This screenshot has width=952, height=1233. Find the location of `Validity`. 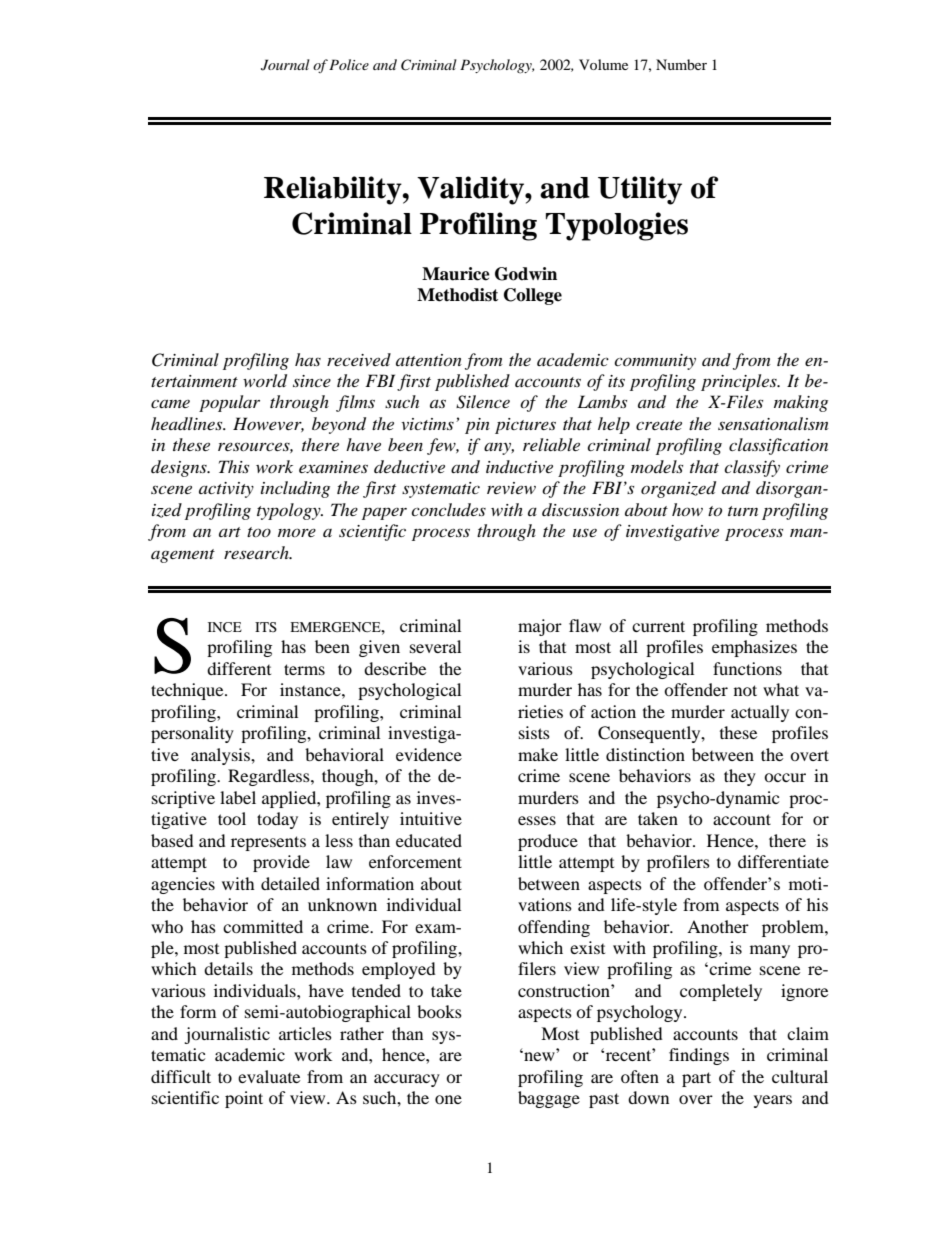

Validity is located at coordinates (471, 190).
